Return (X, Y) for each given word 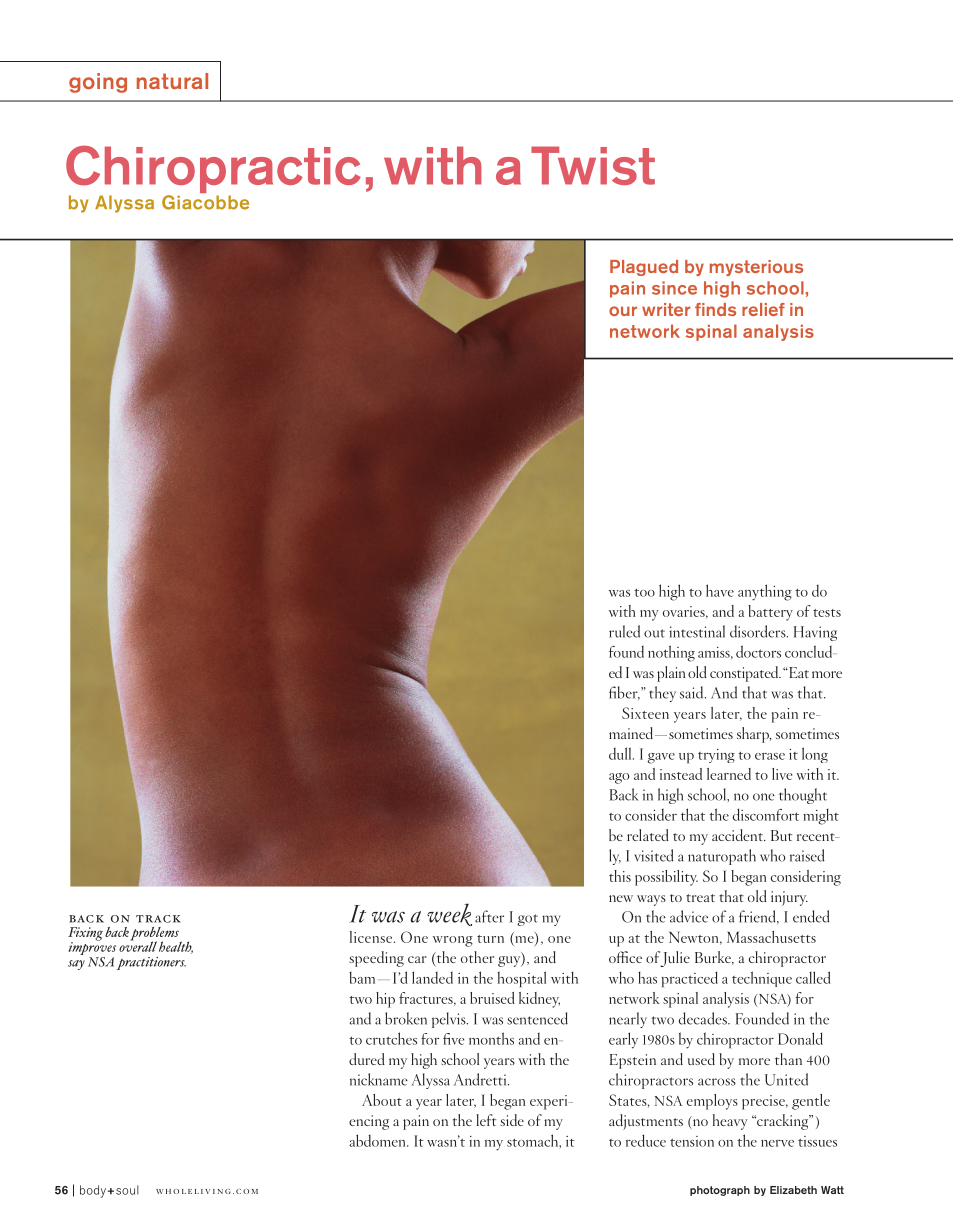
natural (172, 81)
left (486, 1120)
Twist (593, 165)
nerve (777, 1143)
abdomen (378, 1140)
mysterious (756, 268)
